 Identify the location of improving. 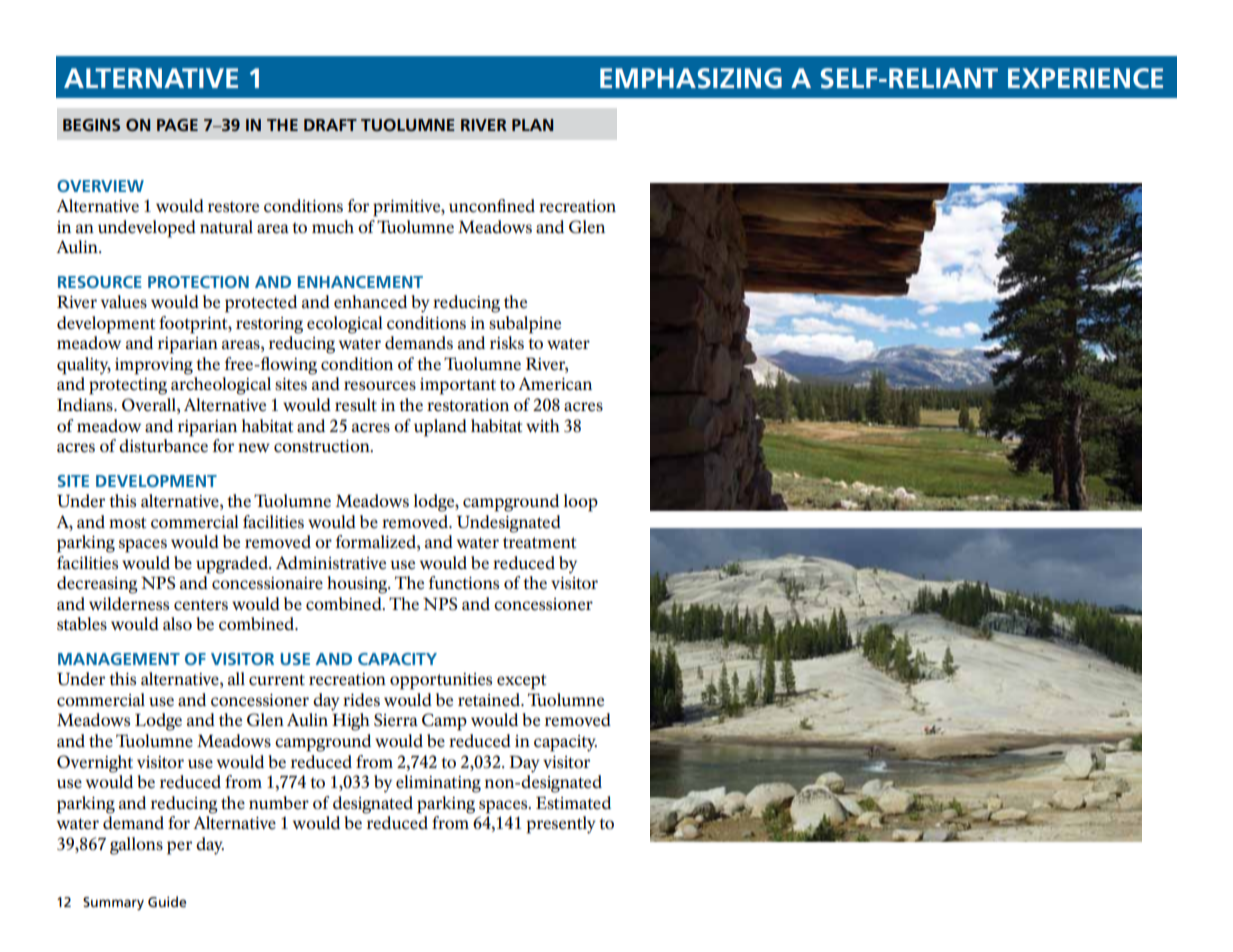
(154, 366).
